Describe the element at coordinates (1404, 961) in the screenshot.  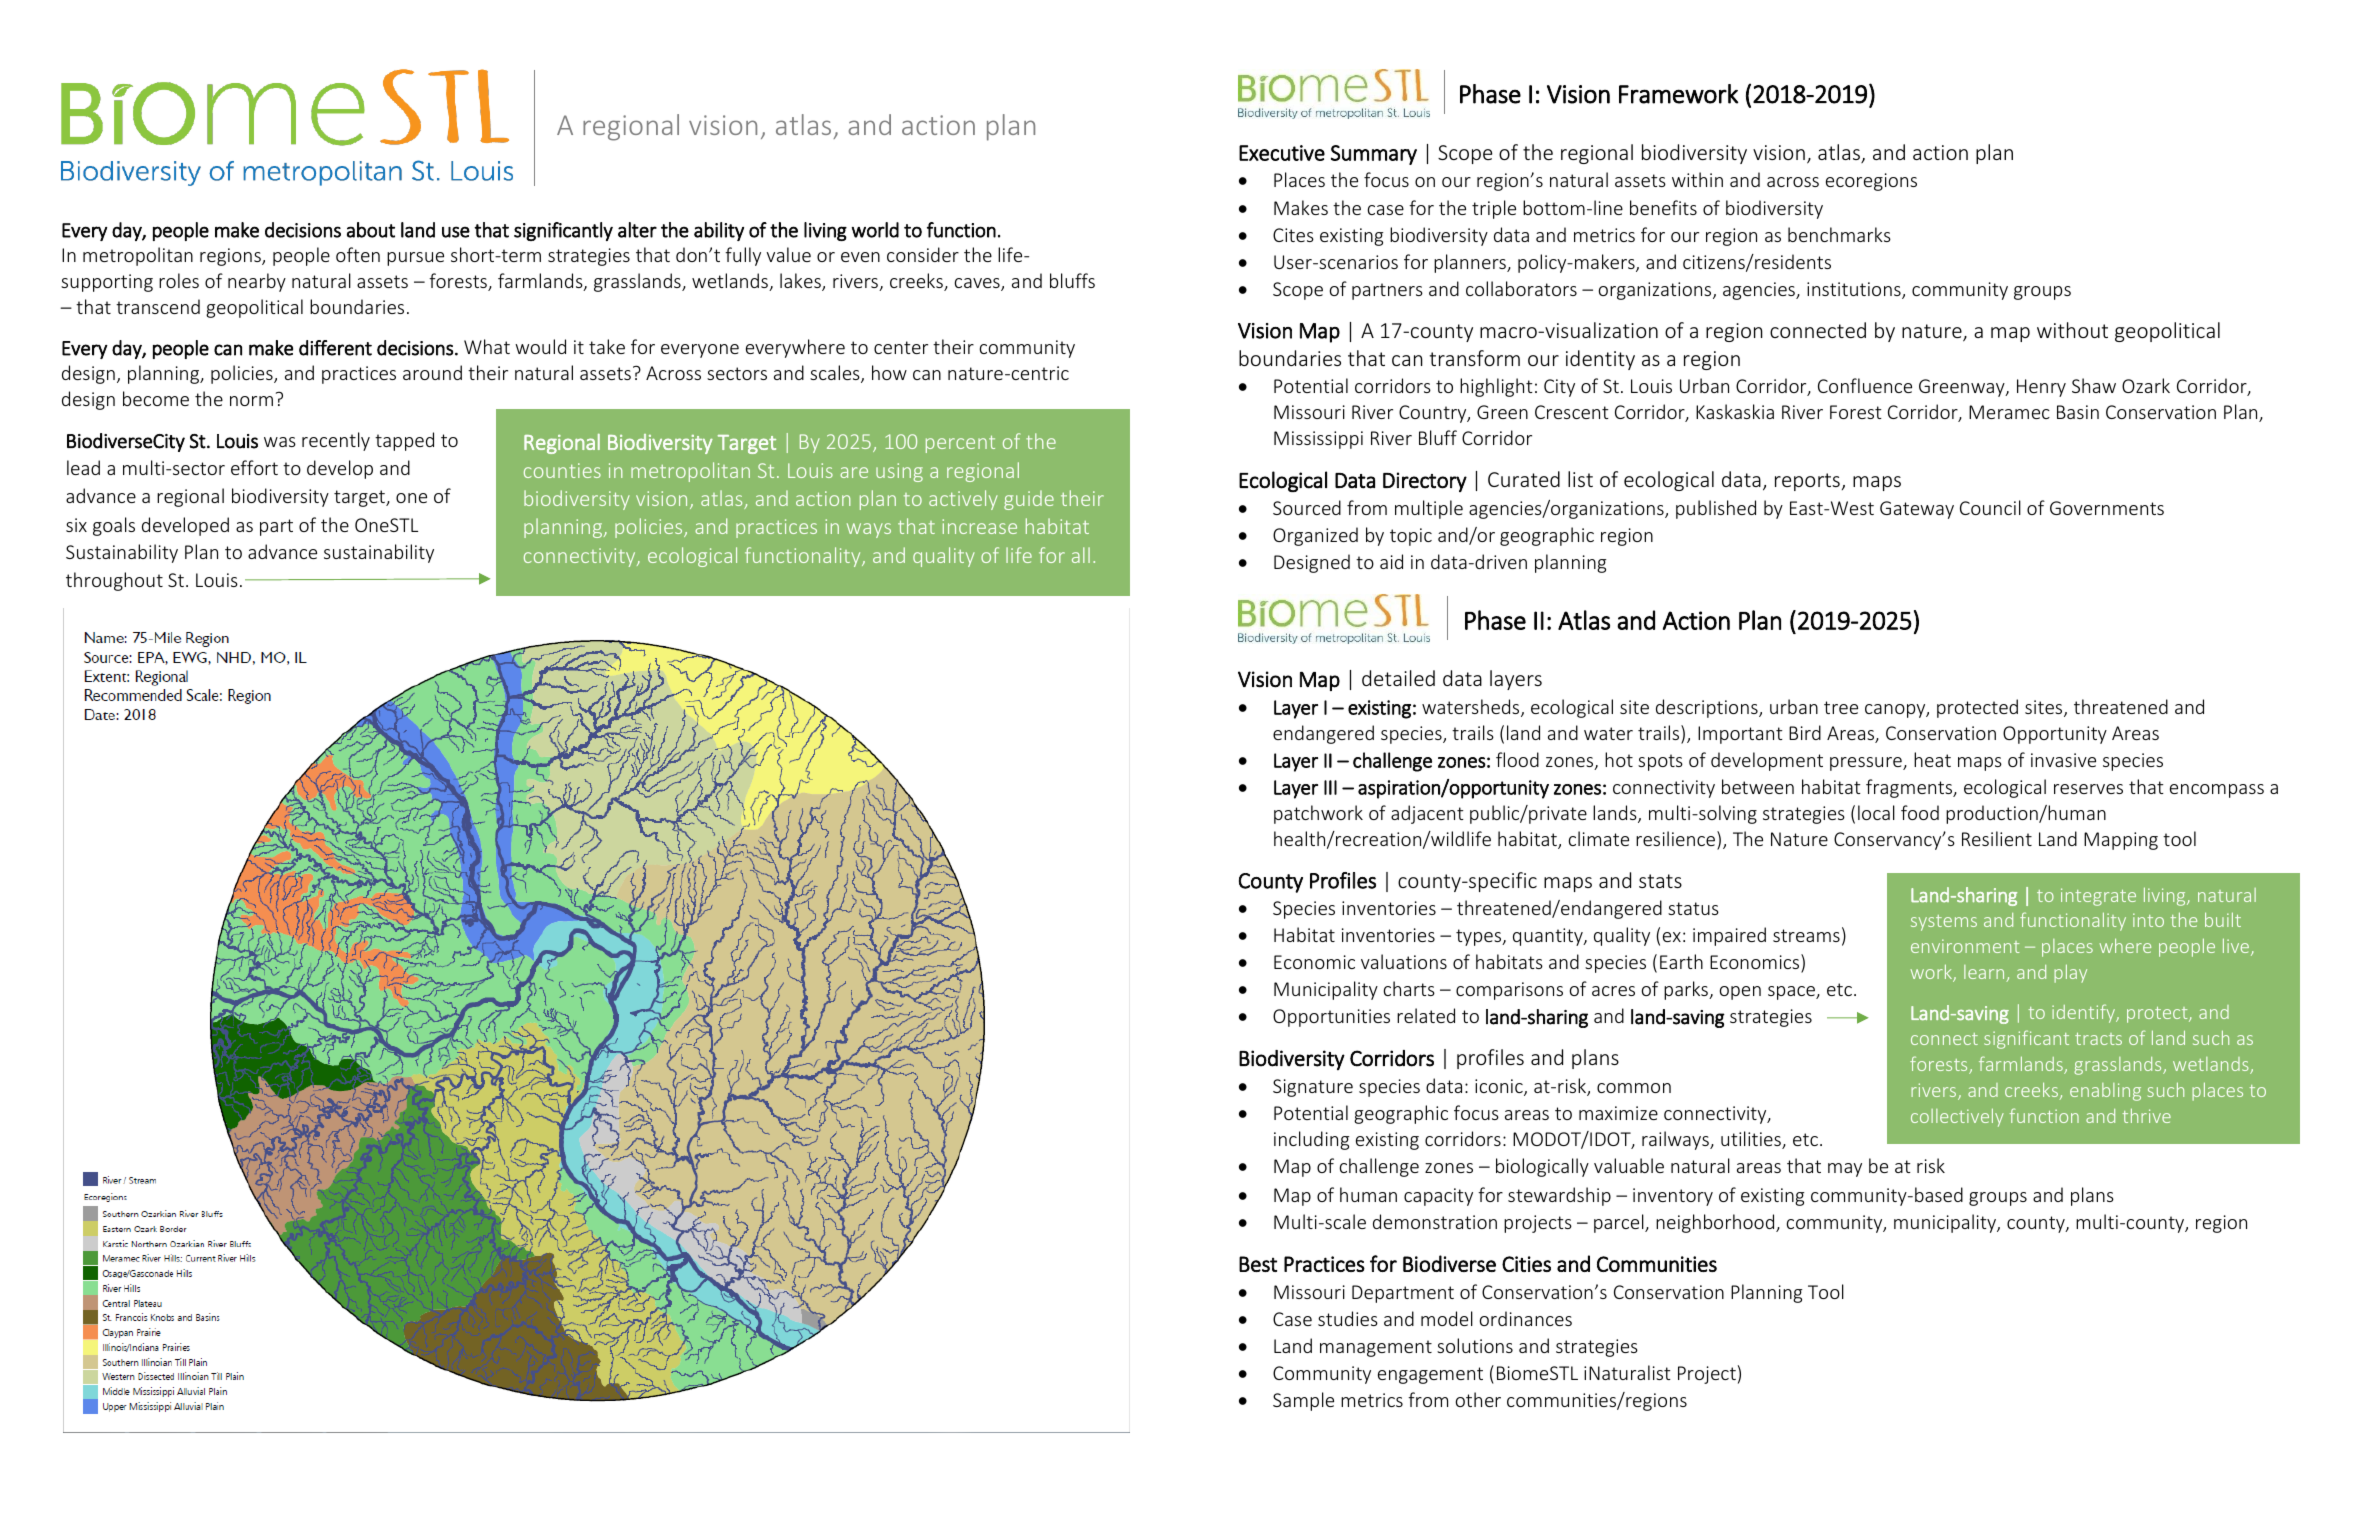
I see `valuations` at that location.
